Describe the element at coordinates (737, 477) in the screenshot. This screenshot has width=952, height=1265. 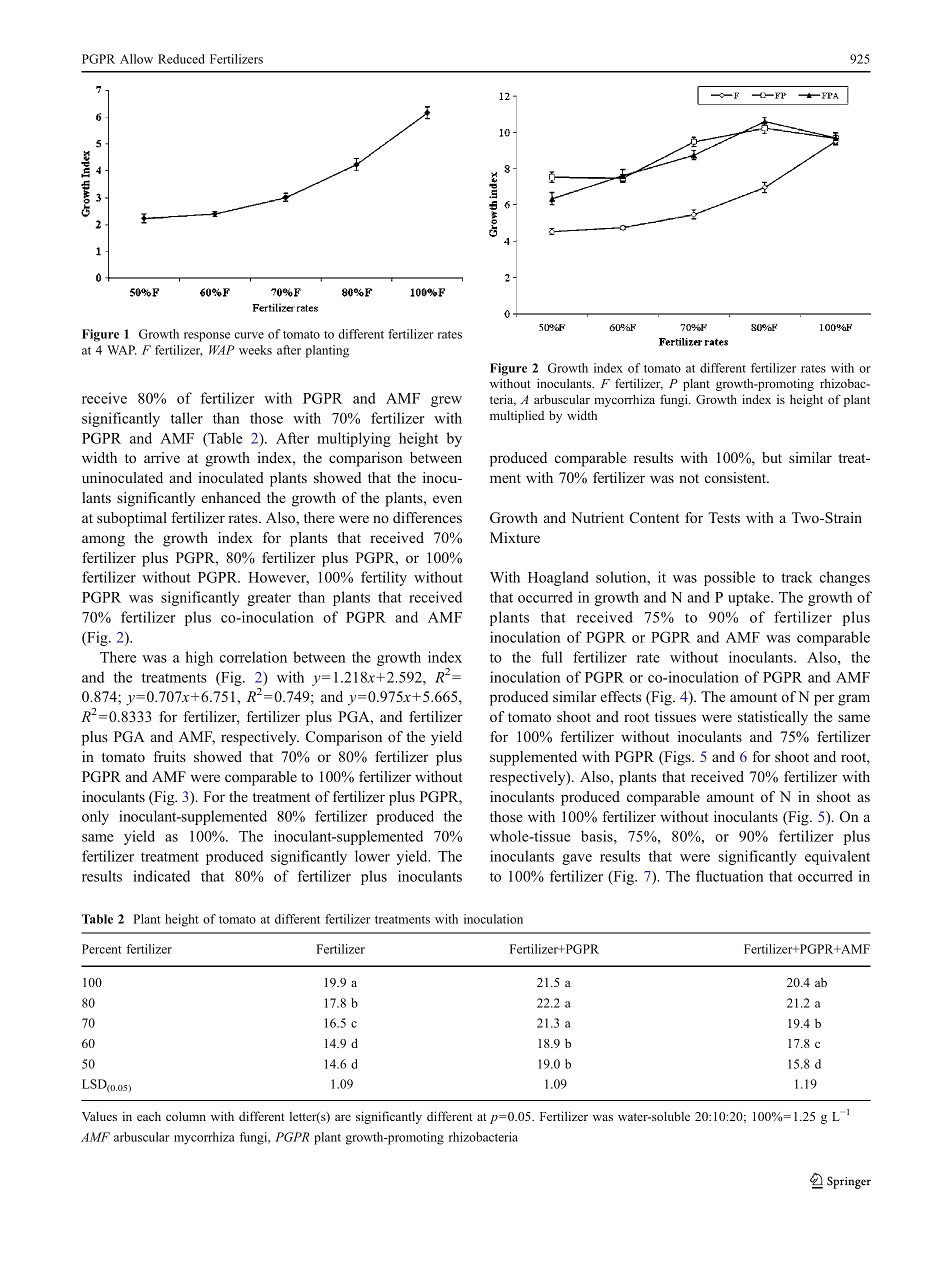
I see `consistent` at that location.
